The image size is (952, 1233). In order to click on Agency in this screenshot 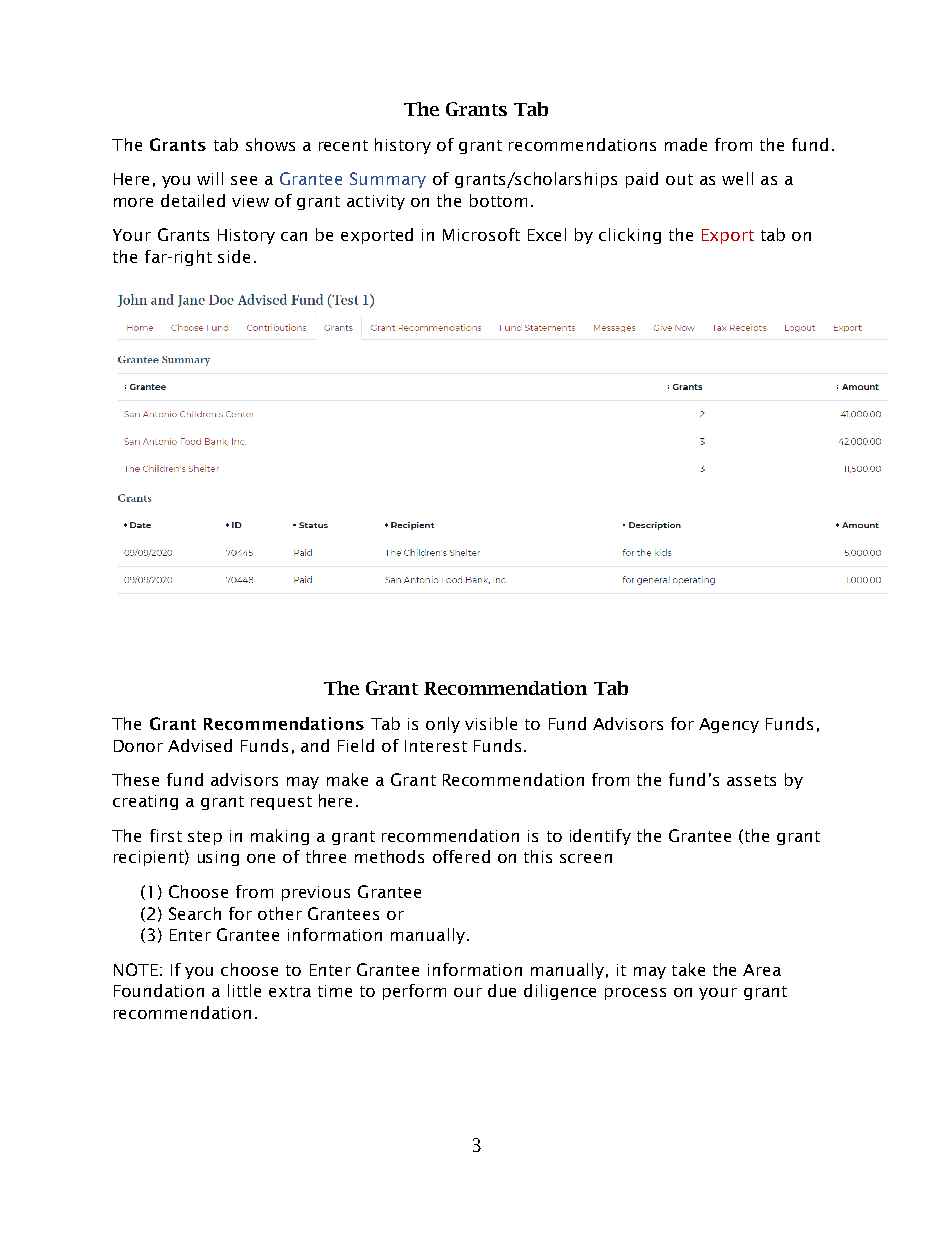, I will do `click(729, 725)`.
